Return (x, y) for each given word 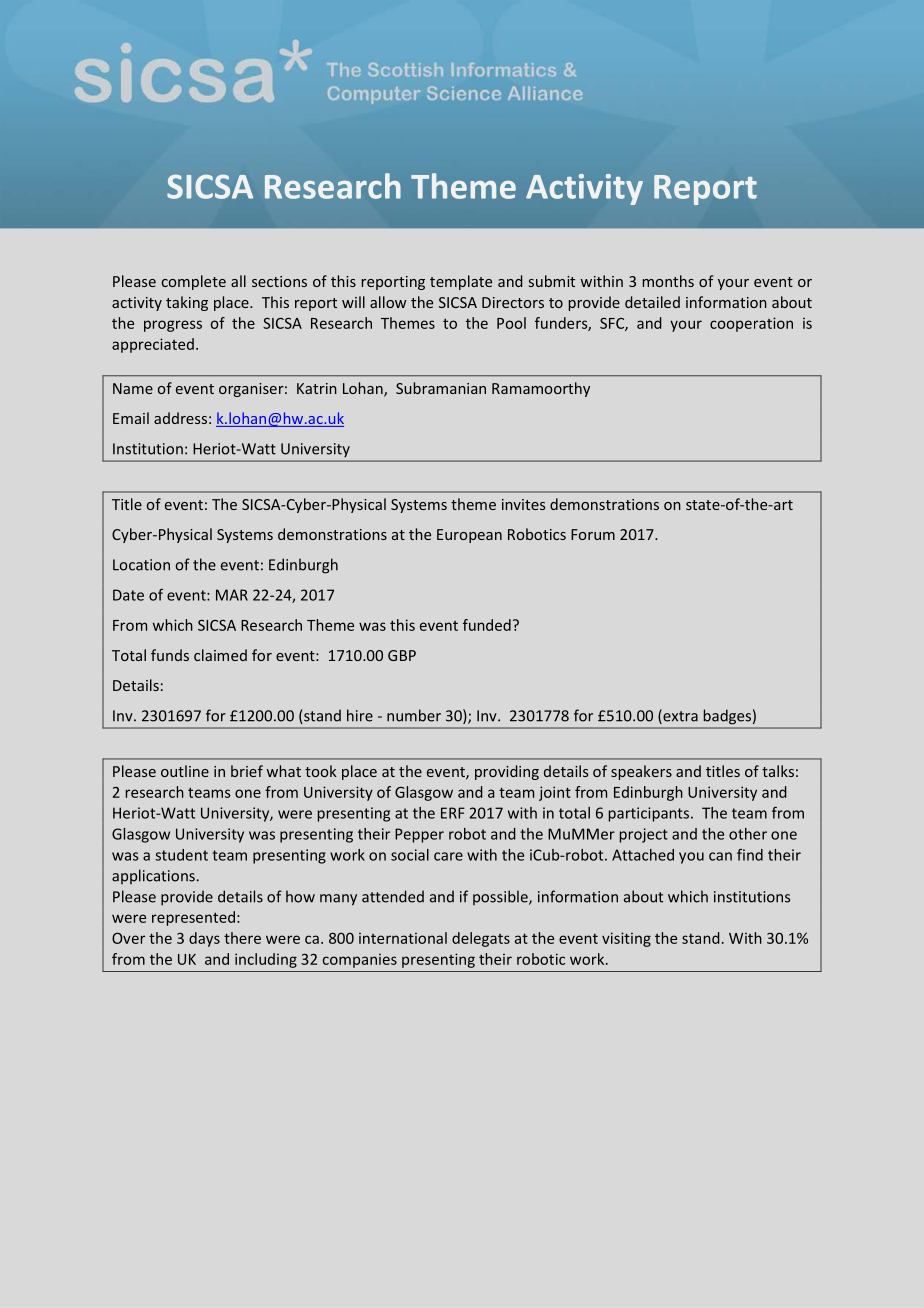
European (469, 536)
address (180, 418)
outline (185, 771)
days (204, 939)
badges (727, 716)
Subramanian (441, 388)
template (461, 282)
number (414, 715)
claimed (220, 655)
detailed (652, 302)
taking (187, 303)
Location (141, 565)
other (748, 834)
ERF (453, 813)
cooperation (751, 324)
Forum (593, 534)
